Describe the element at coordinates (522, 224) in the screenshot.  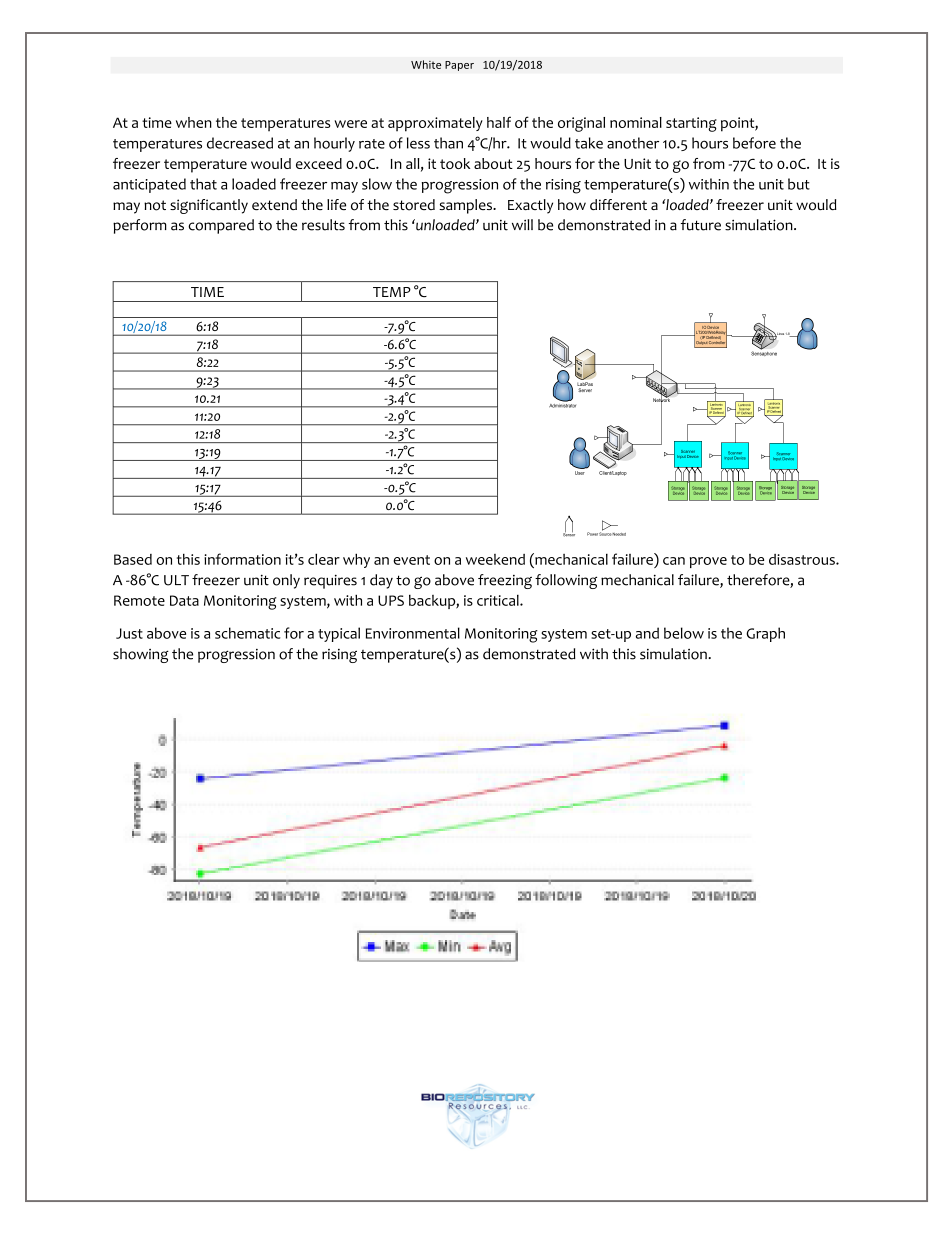
I see `will` at that location.
